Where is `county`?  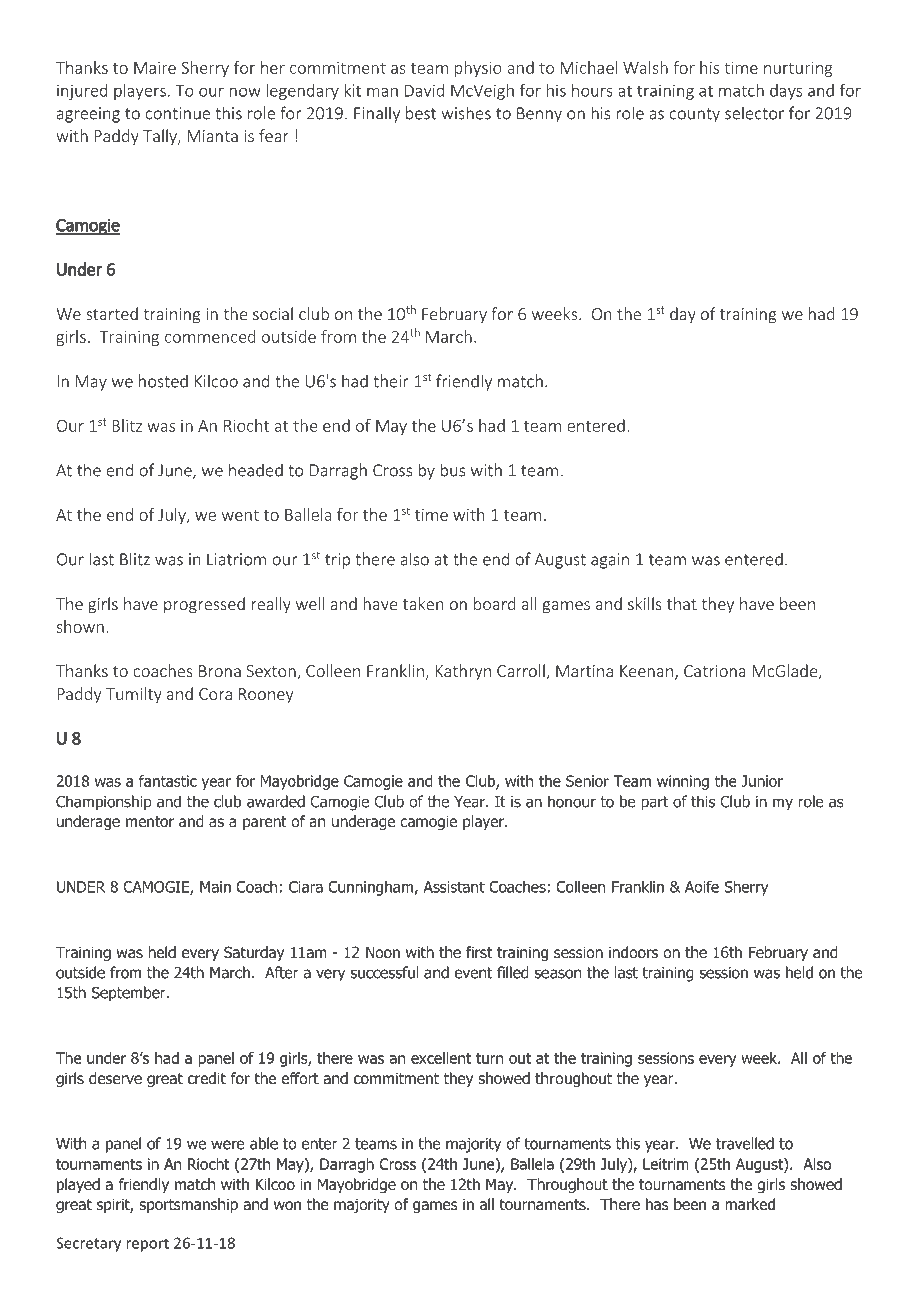
county is located at coordinates (695, 115).
